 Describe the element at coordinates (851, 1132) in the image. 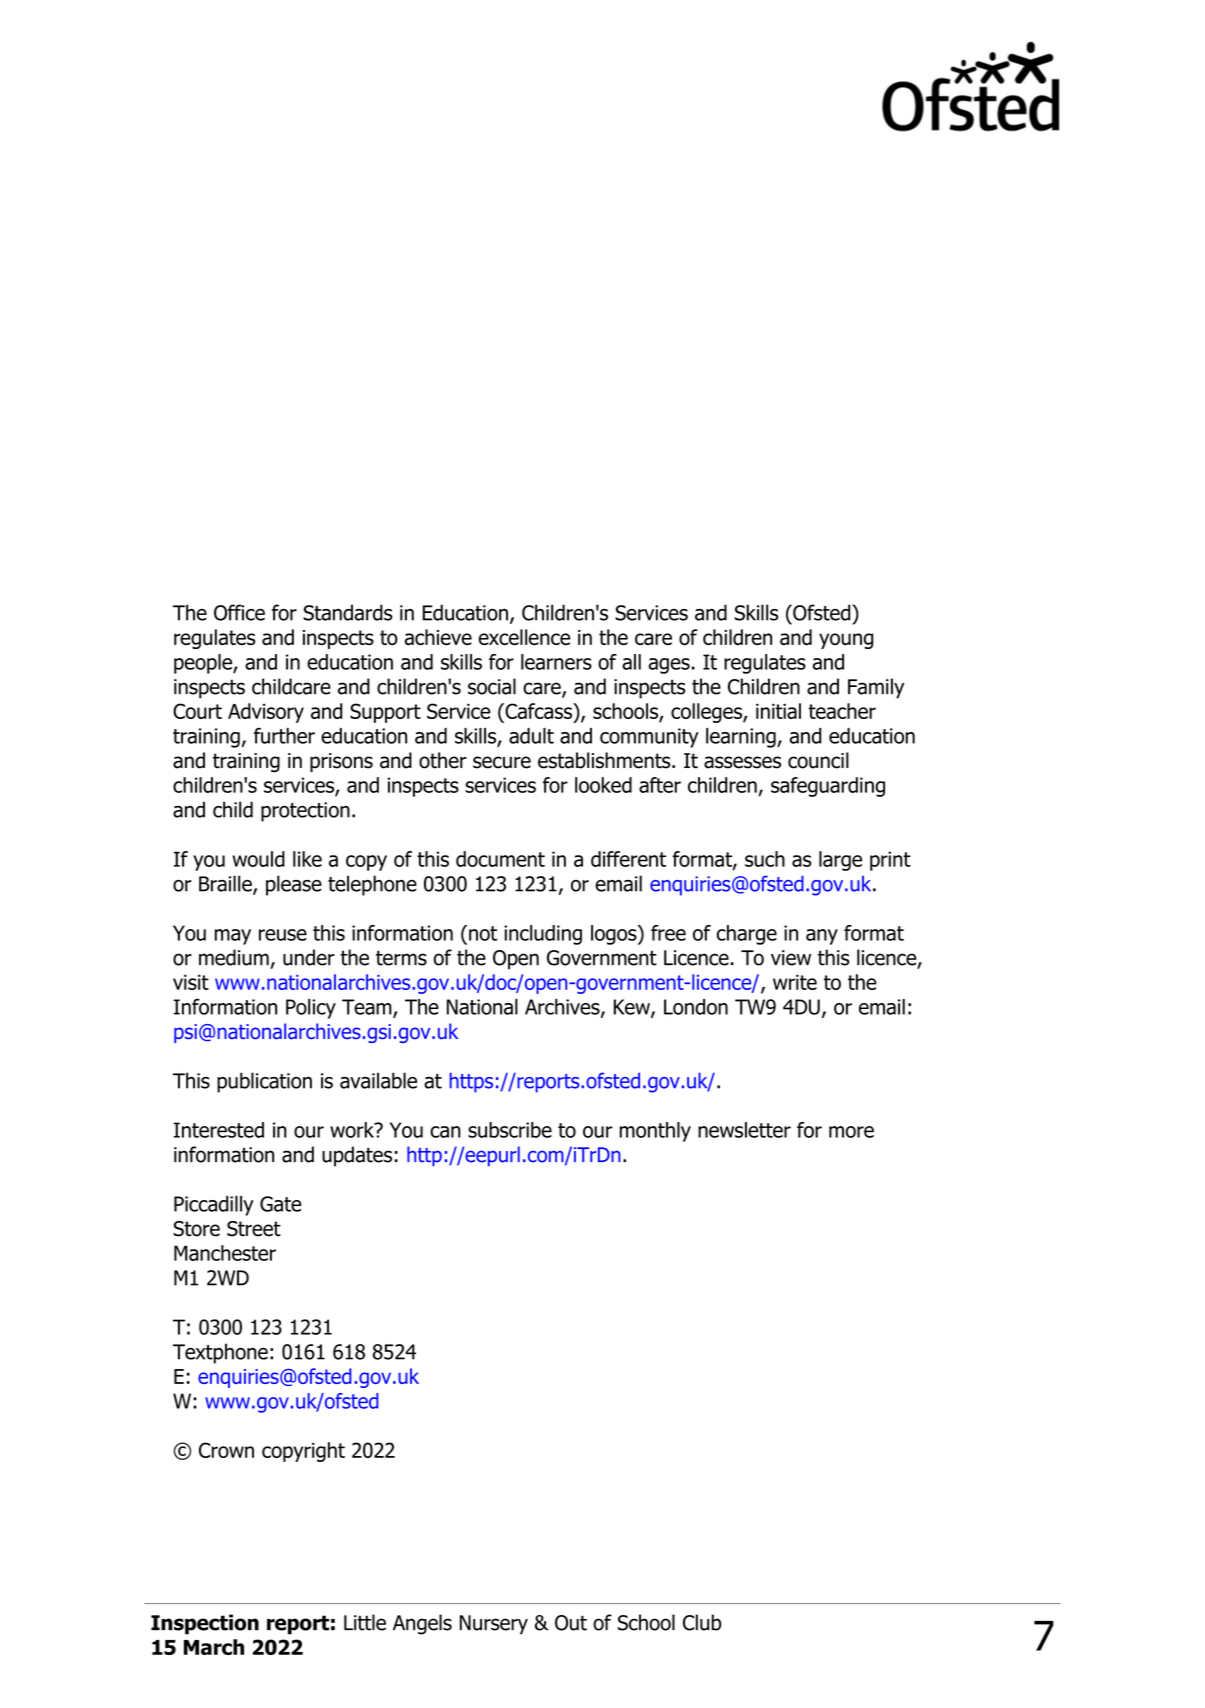

I see `more` at that location.
